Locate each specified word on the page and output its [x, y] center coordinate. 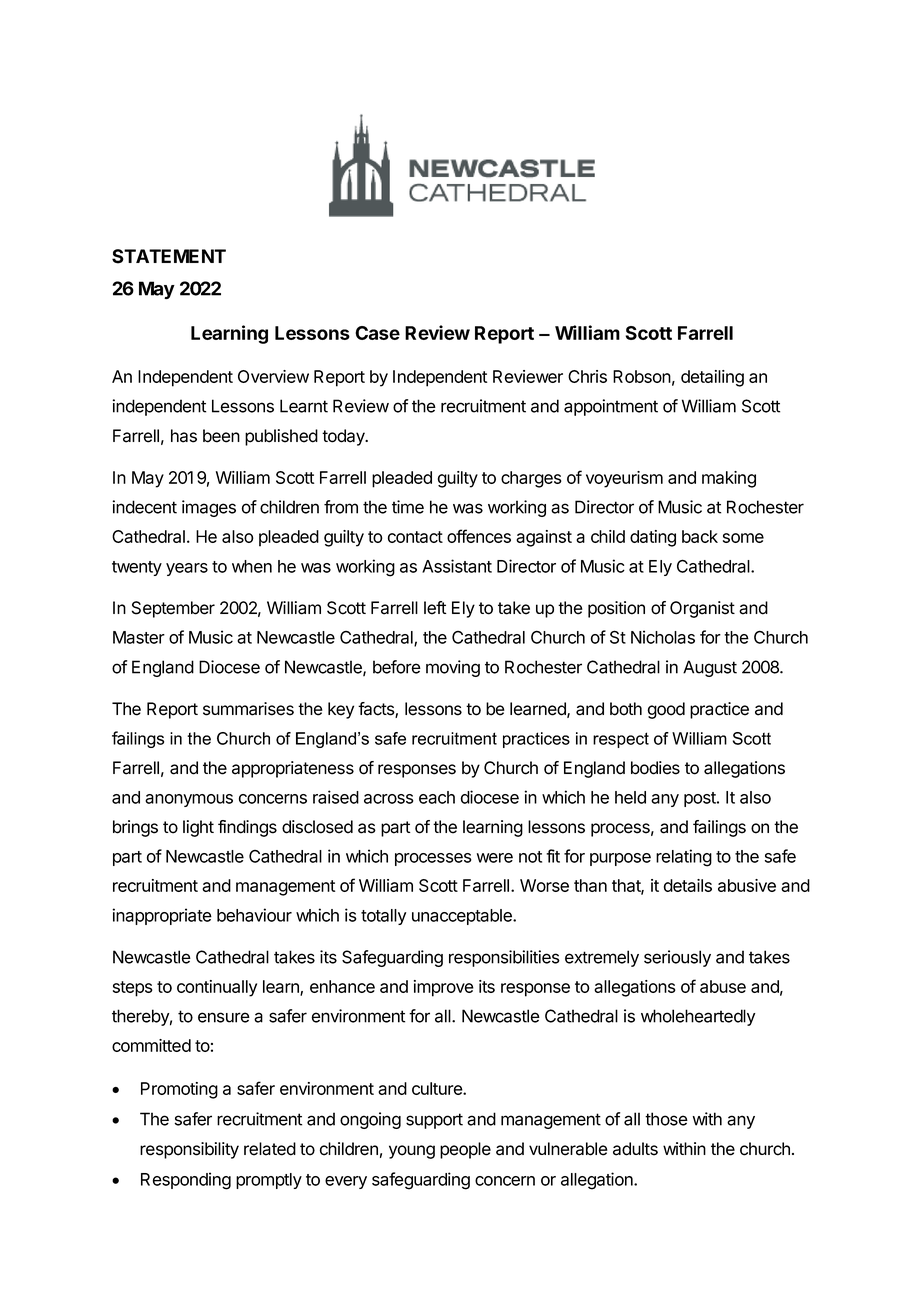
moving [453, 668]
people [465, 1150]
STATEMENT [169, 256]
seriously [677, 958]
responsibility [189, 1150]
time [408, 507]
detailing [712, 378]
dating [653, 538]
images [209, 508]
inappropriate [162, 916]
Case [377, 333]
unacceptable [463, 917]
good [666, 710]
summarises [248, 709]
